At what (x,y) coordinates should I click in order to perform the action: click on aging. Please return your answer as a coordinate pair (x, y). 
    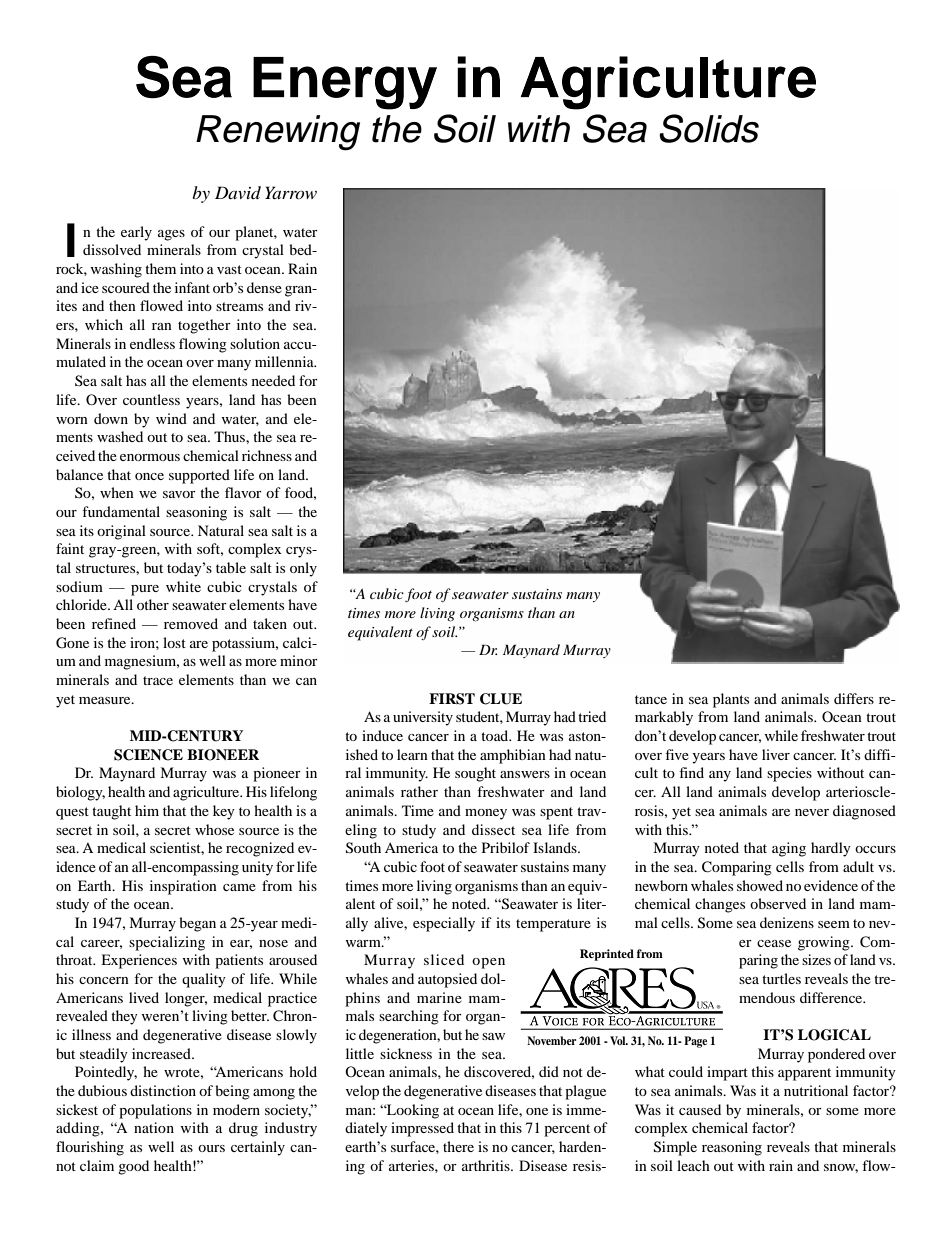
    Looking at the image, I should click on (789, 849).
